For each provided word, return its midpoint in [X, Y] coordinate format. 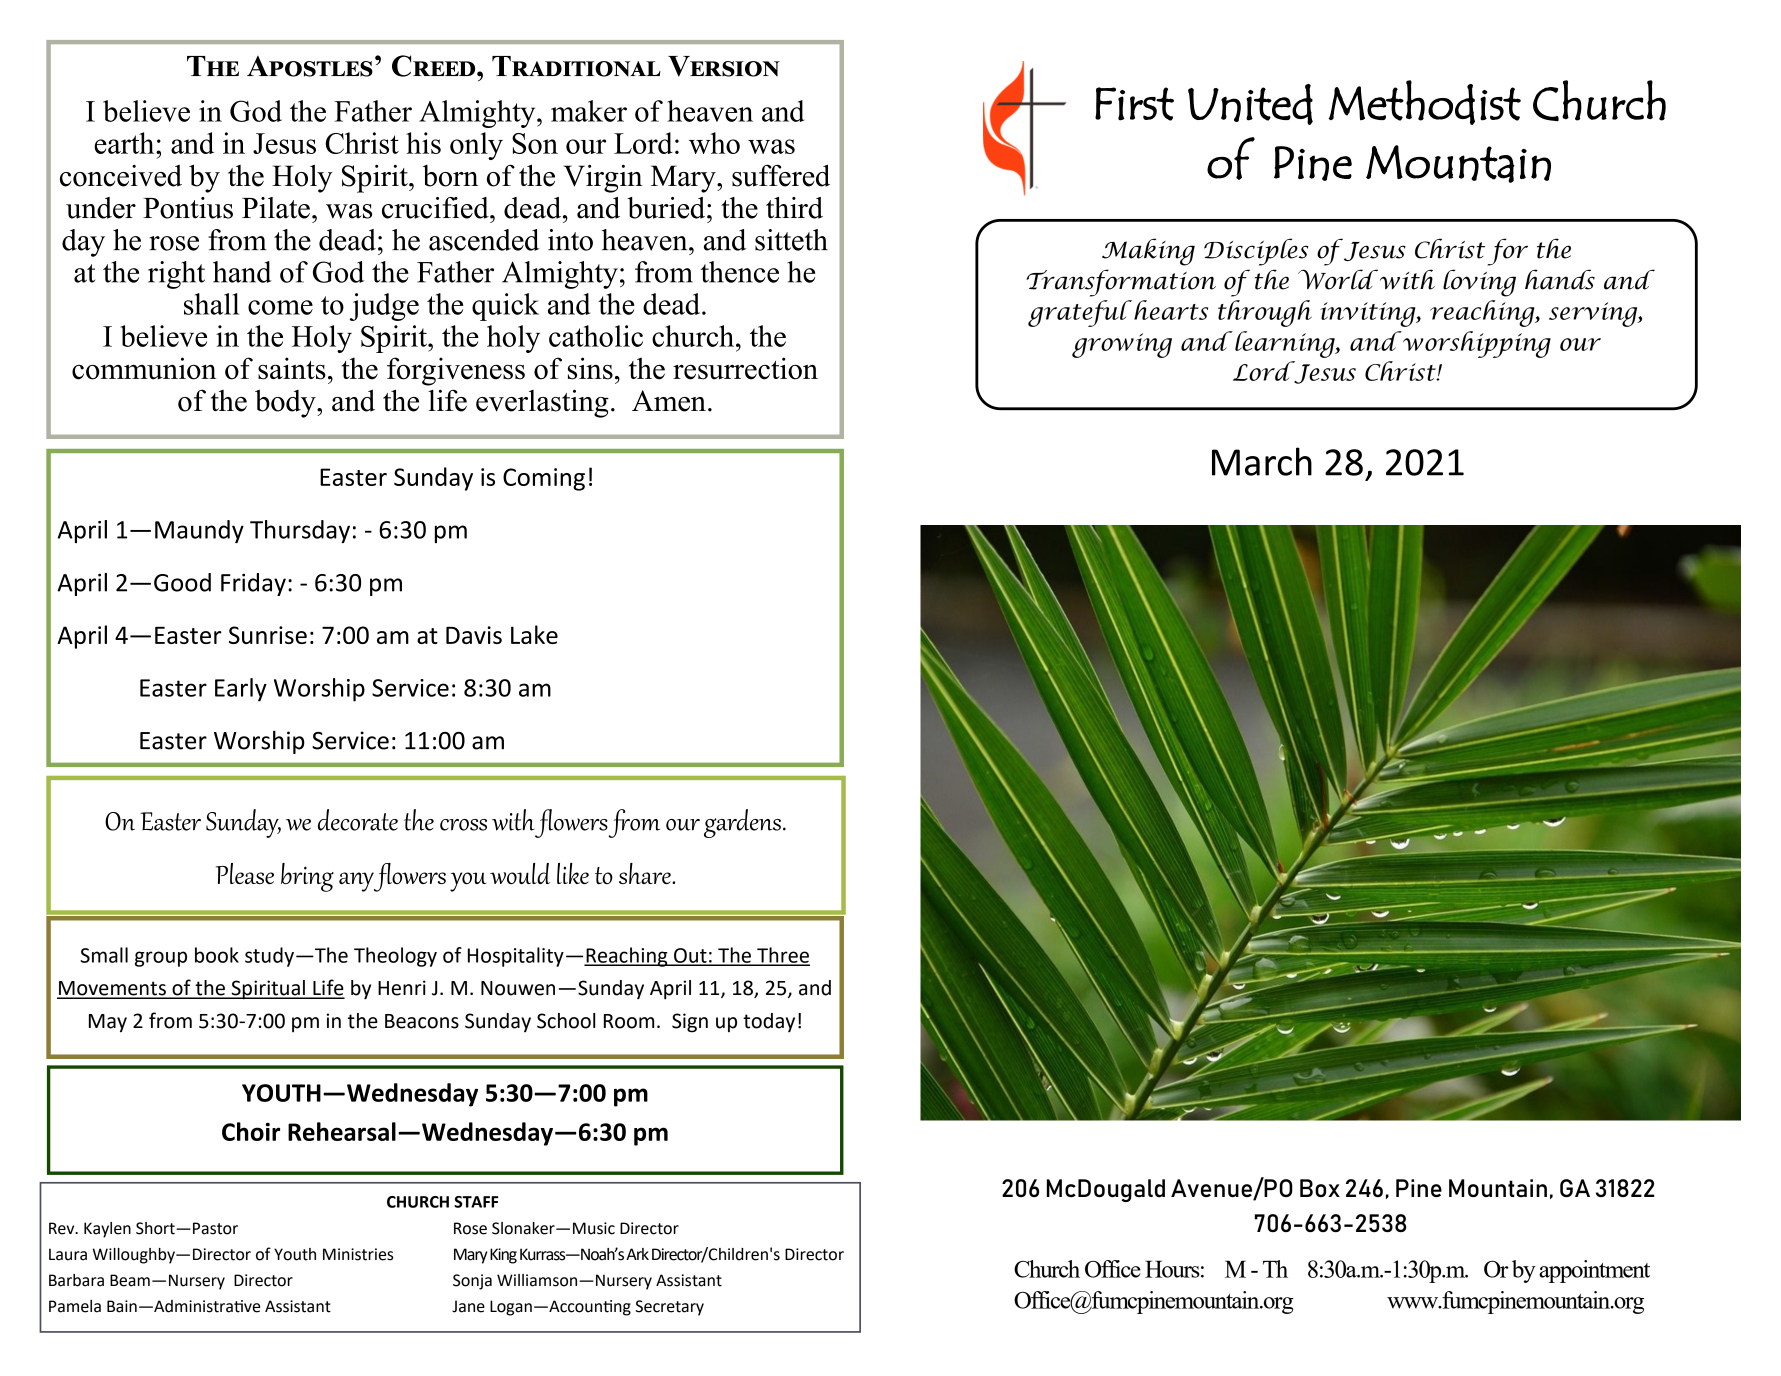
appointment [1594, 1271]
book [217, 955]
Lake [534, 634]
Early [241, 690]
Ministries [358, 1254]
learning [1286, 344]
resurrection [745, 368]
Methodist [1424, 102]
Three [782, 956]
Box [1320, 1188]
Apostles [310, 66]
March [1262, 461]
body [286, 403]
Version [724, 66]
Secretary [669, 1308]
